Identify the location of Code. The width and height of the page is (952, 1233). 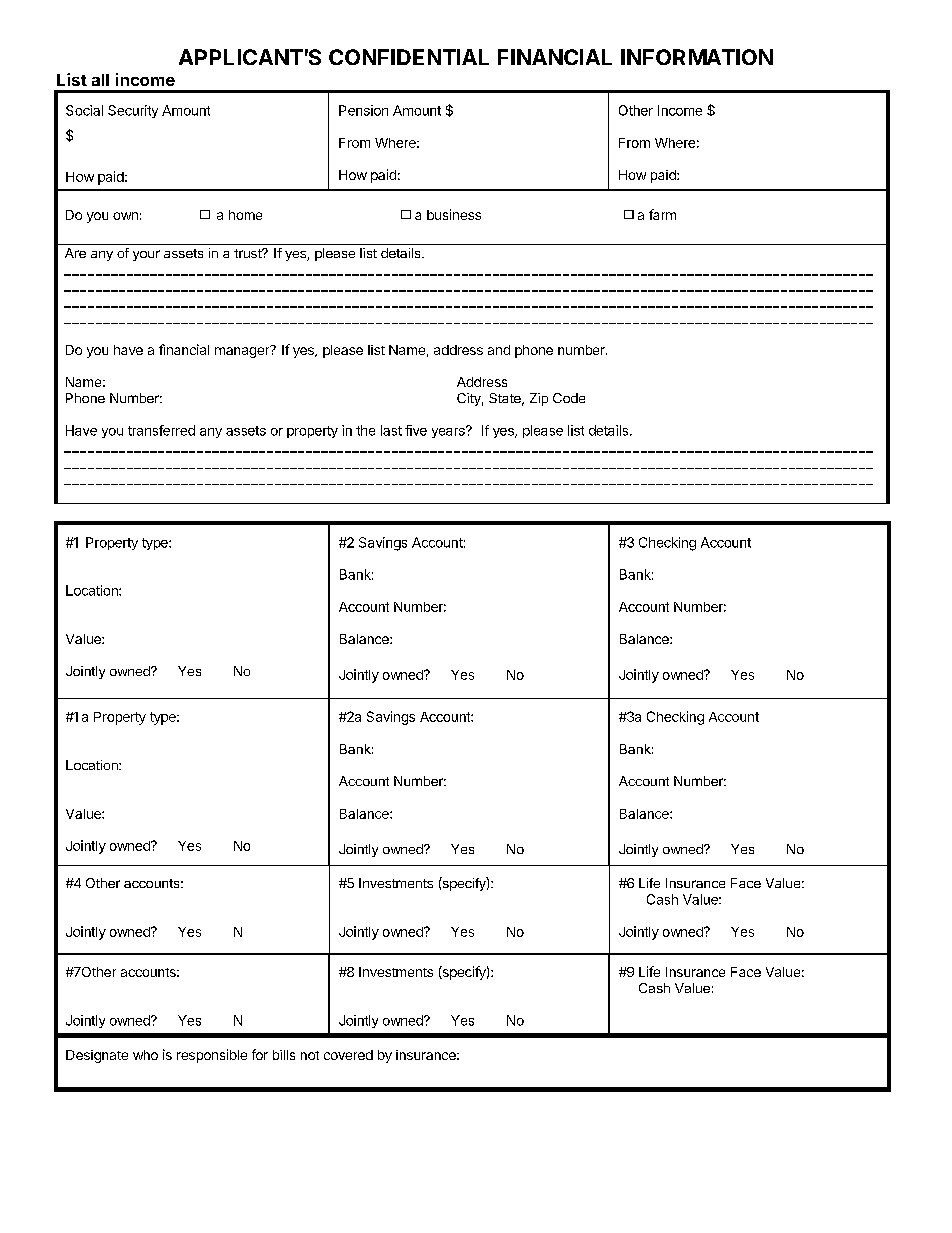
(569, 398).
